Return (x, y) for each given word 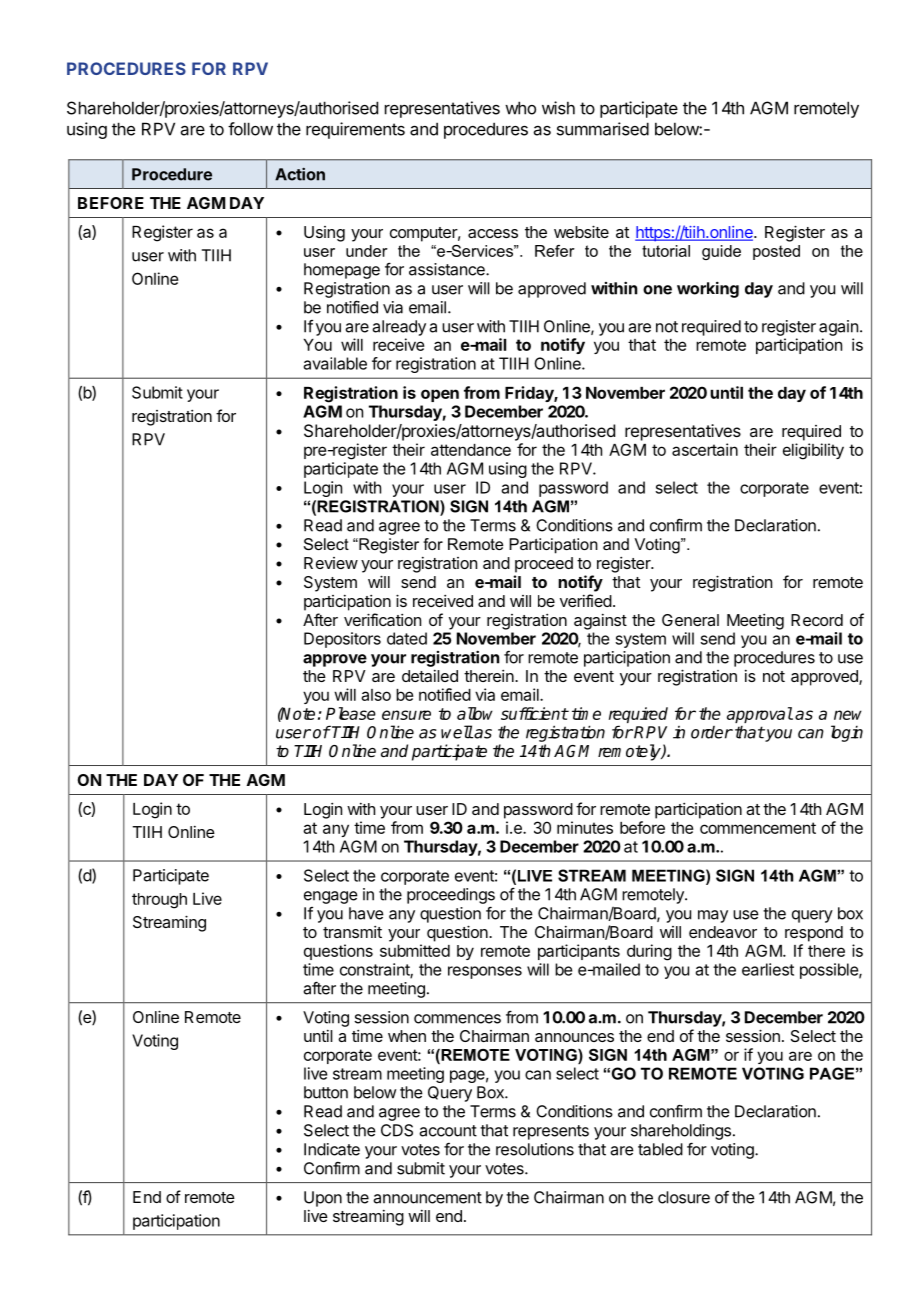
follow (250, 129)
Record (817, 620)
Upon (323, 1199)
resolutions (535, 1149)
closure (684, 1197)
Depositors (342, 640)
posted (776, 252)
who (520, 108)
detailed (430, 676)
